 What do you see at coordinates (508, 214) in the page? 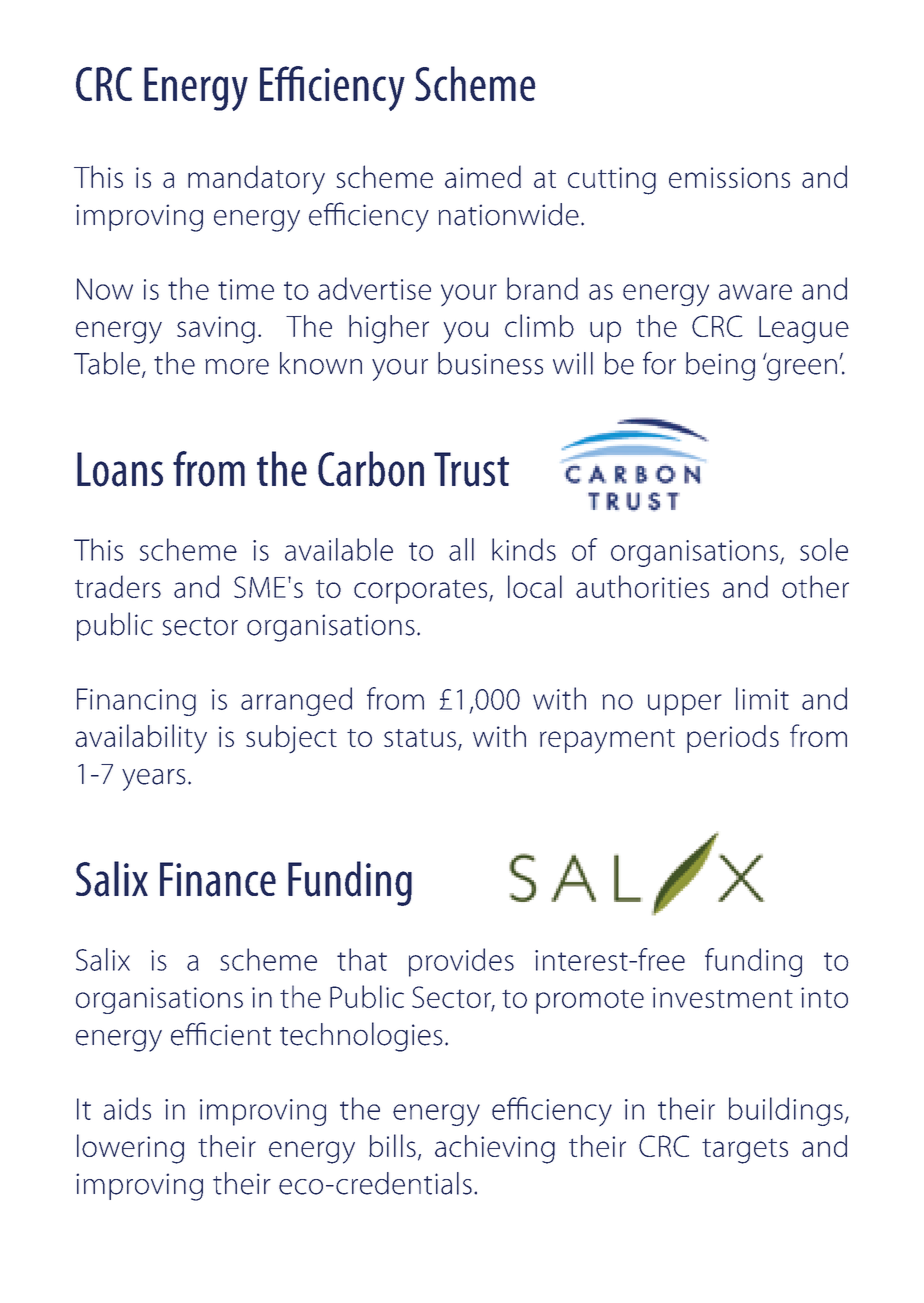
I see `nationwide` at bounding box center [508, 214].
